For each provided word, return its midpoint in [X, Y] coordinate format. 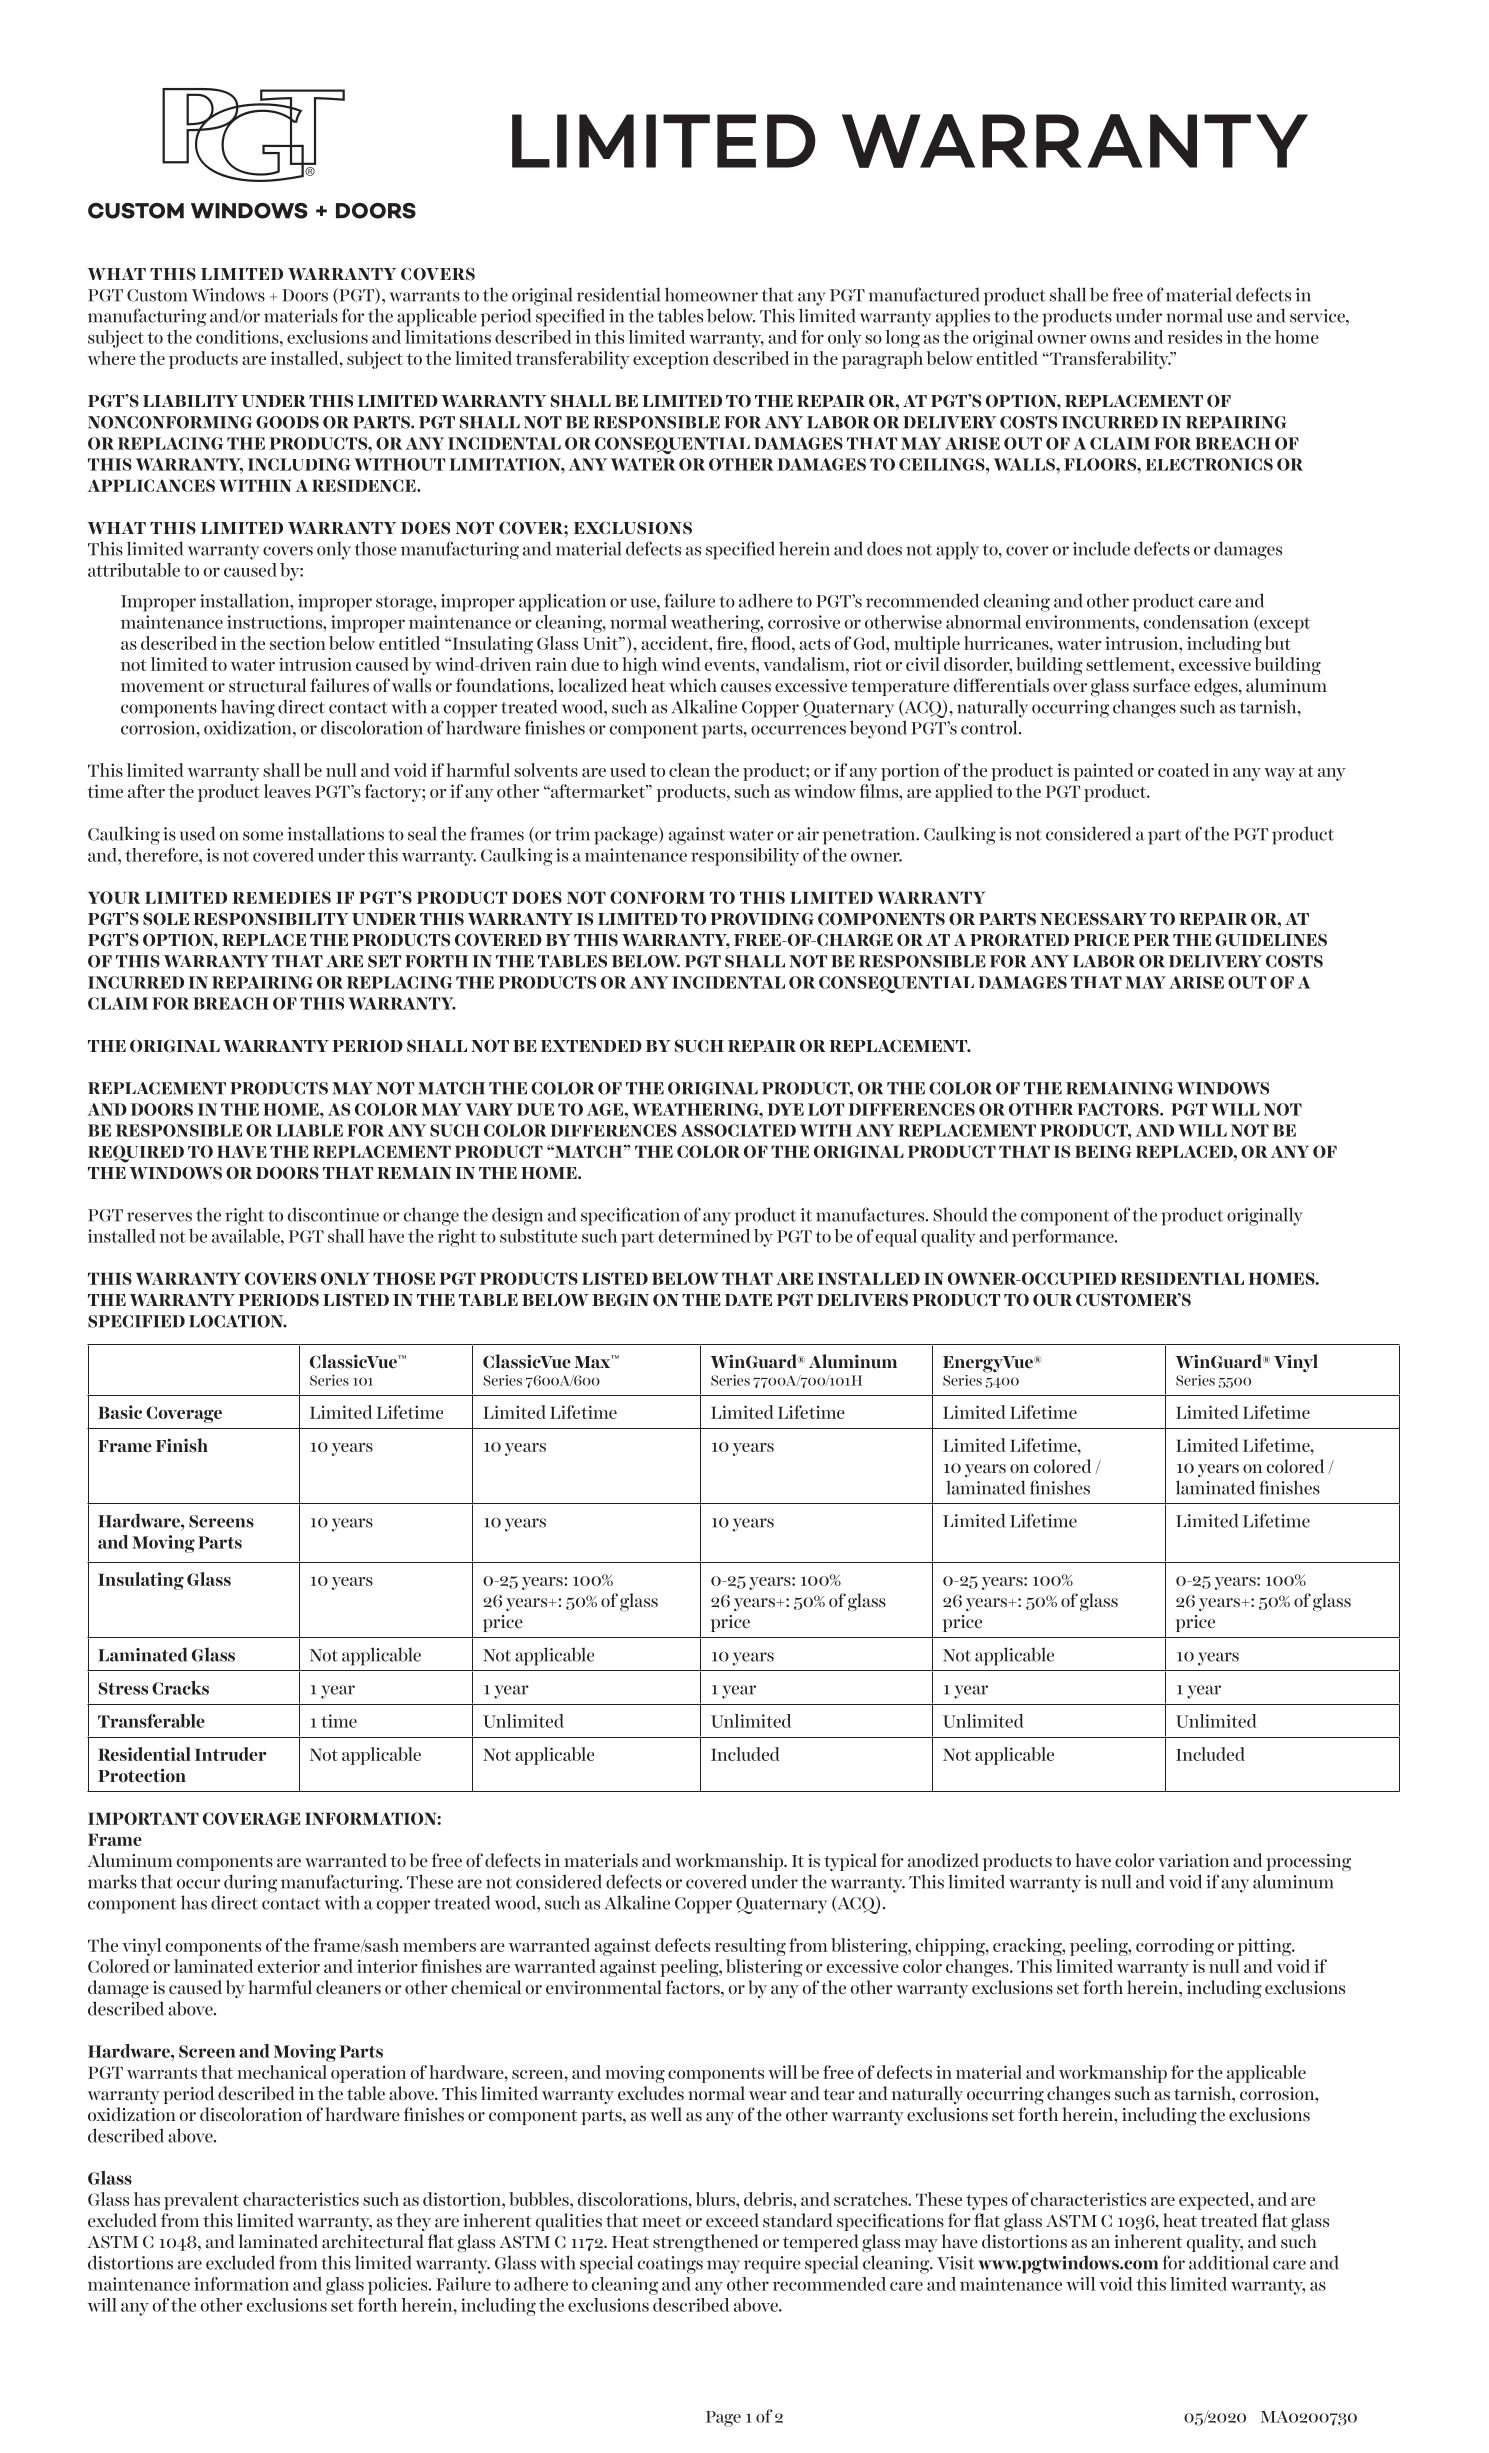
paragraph [882, 360]
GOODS [287, 422]
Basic [120, 1412]
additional [1229, 2262]
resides [1194, 337]
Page [723, 2419]
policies [399, 2286]
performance [1064, 1238]
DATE [748, 1300]
